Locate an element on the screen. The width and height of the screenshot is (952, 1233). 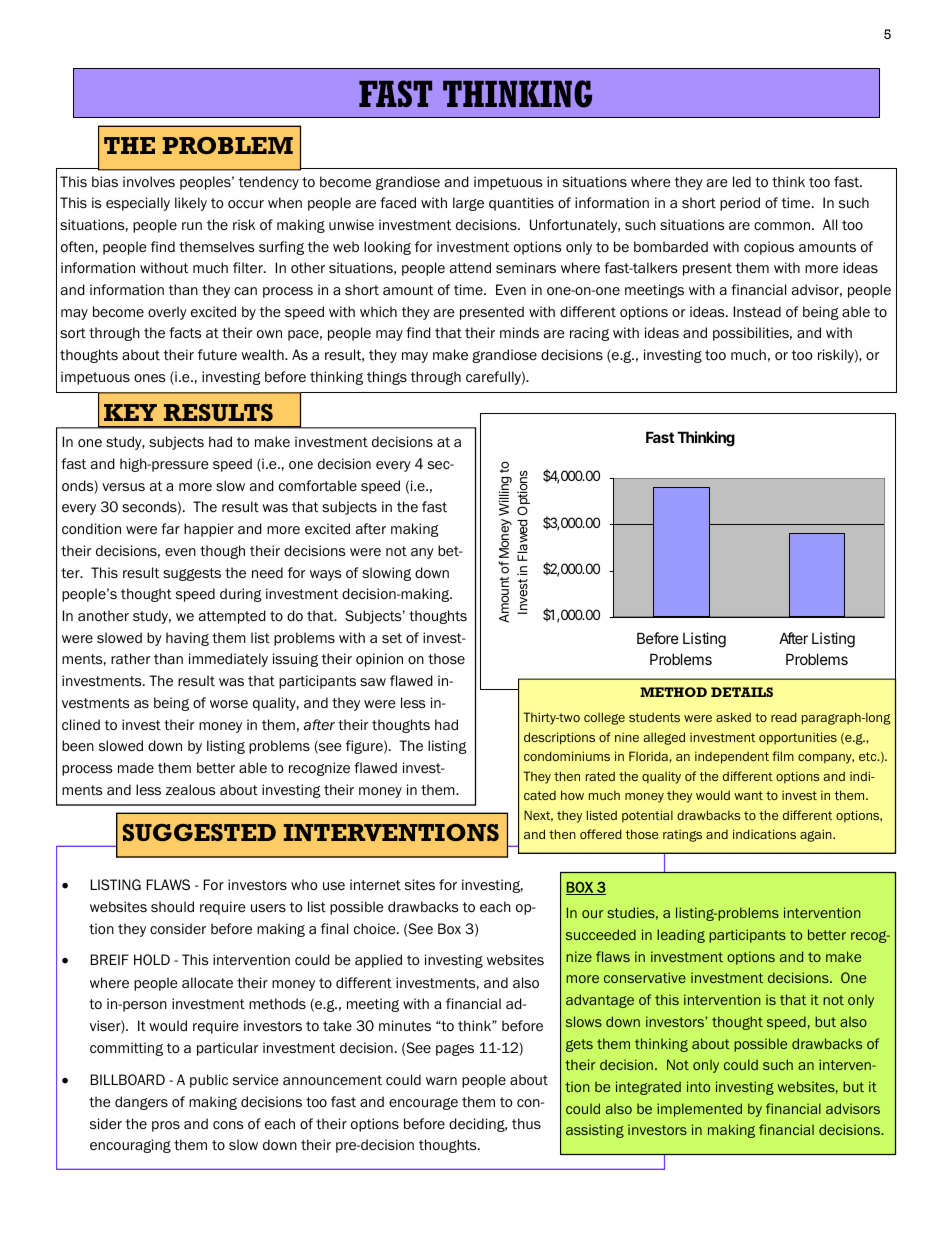
Instead is located at coordinates (757, 311).
